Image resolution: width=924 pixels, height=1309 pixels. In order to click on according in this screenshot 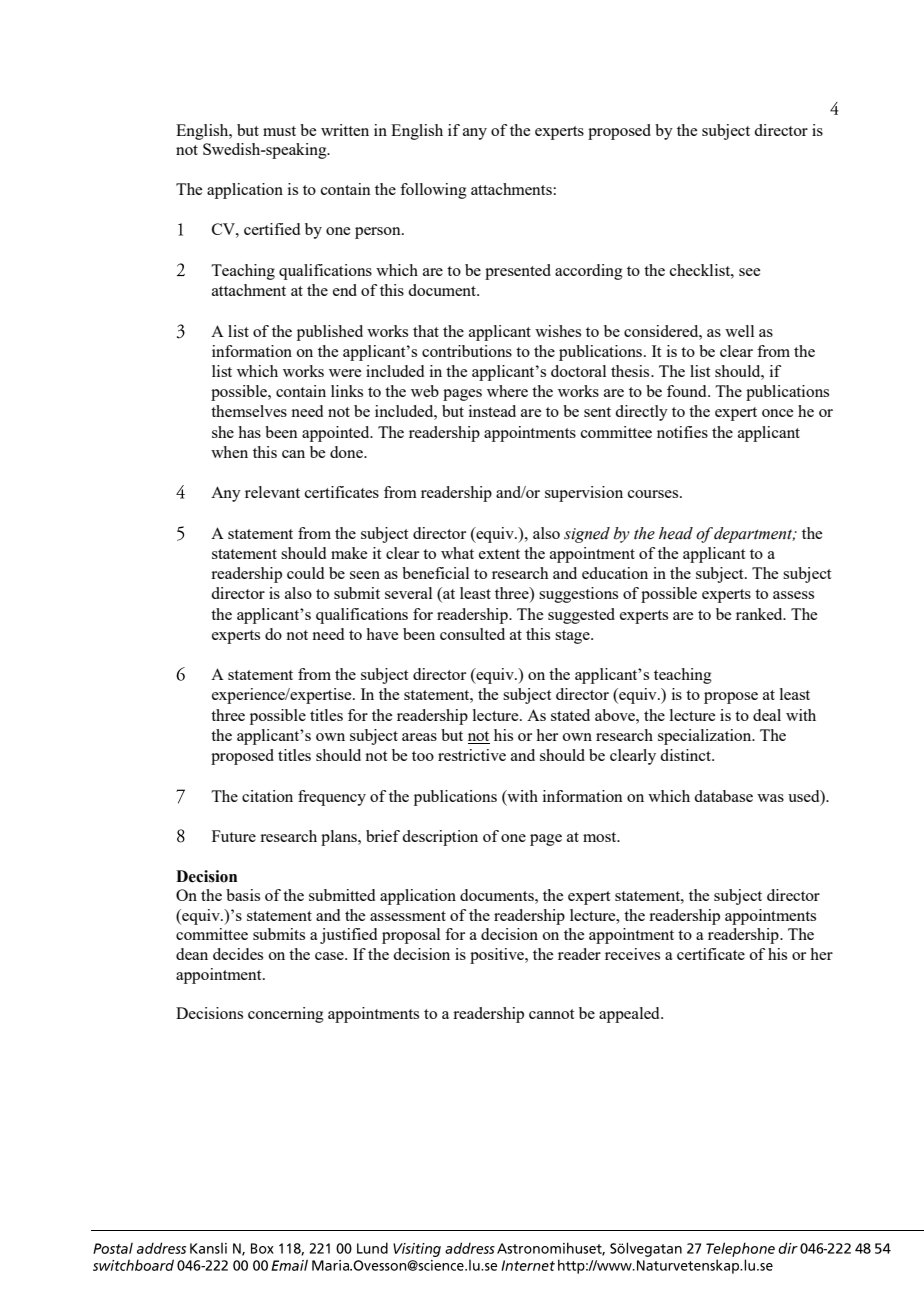, I will do `click(589, 272)`.
